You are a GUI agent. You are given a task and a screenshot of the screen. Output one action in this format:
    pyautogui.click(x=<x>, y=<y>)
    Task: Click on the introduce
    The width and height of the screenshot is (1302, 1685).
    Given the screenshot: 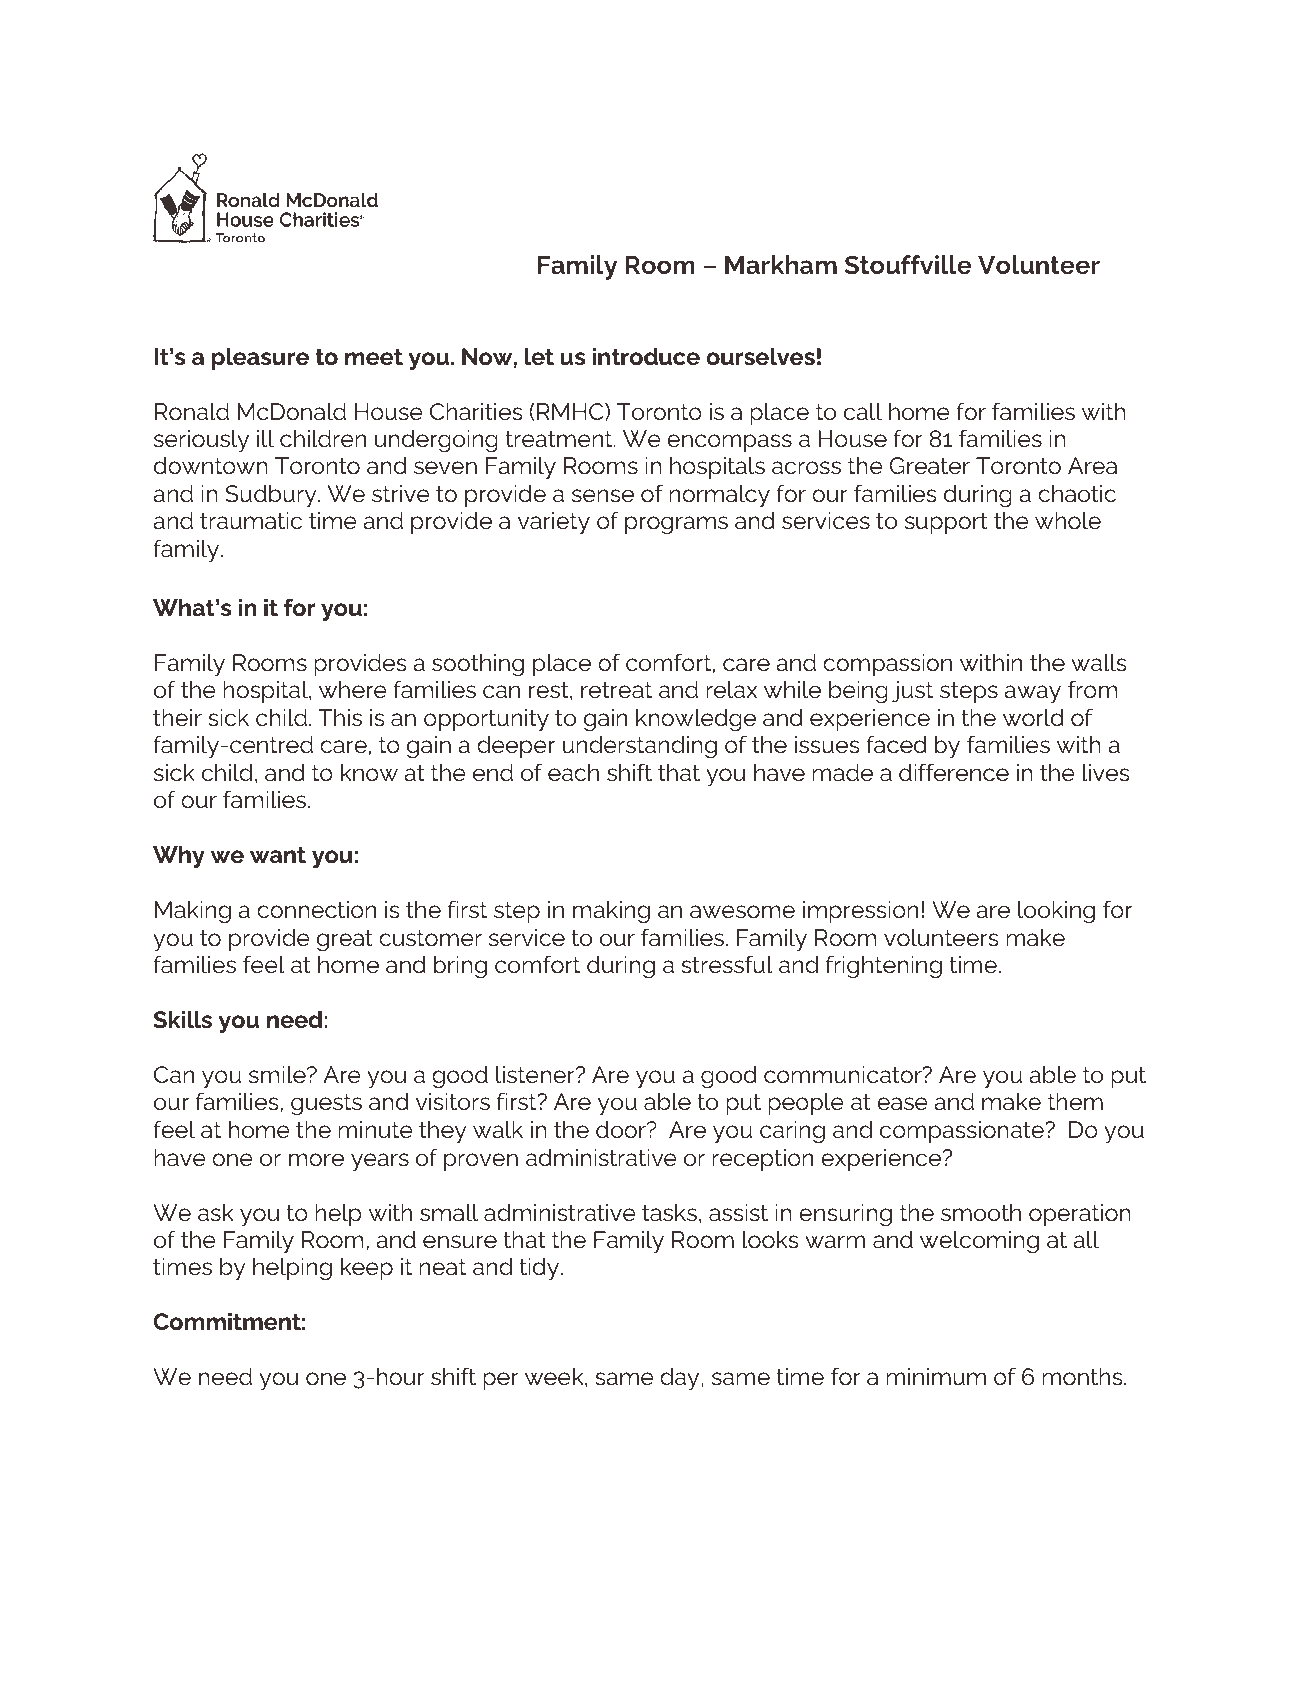 What is the action you would take?
    pyautogui.click(x=646, y=357)
